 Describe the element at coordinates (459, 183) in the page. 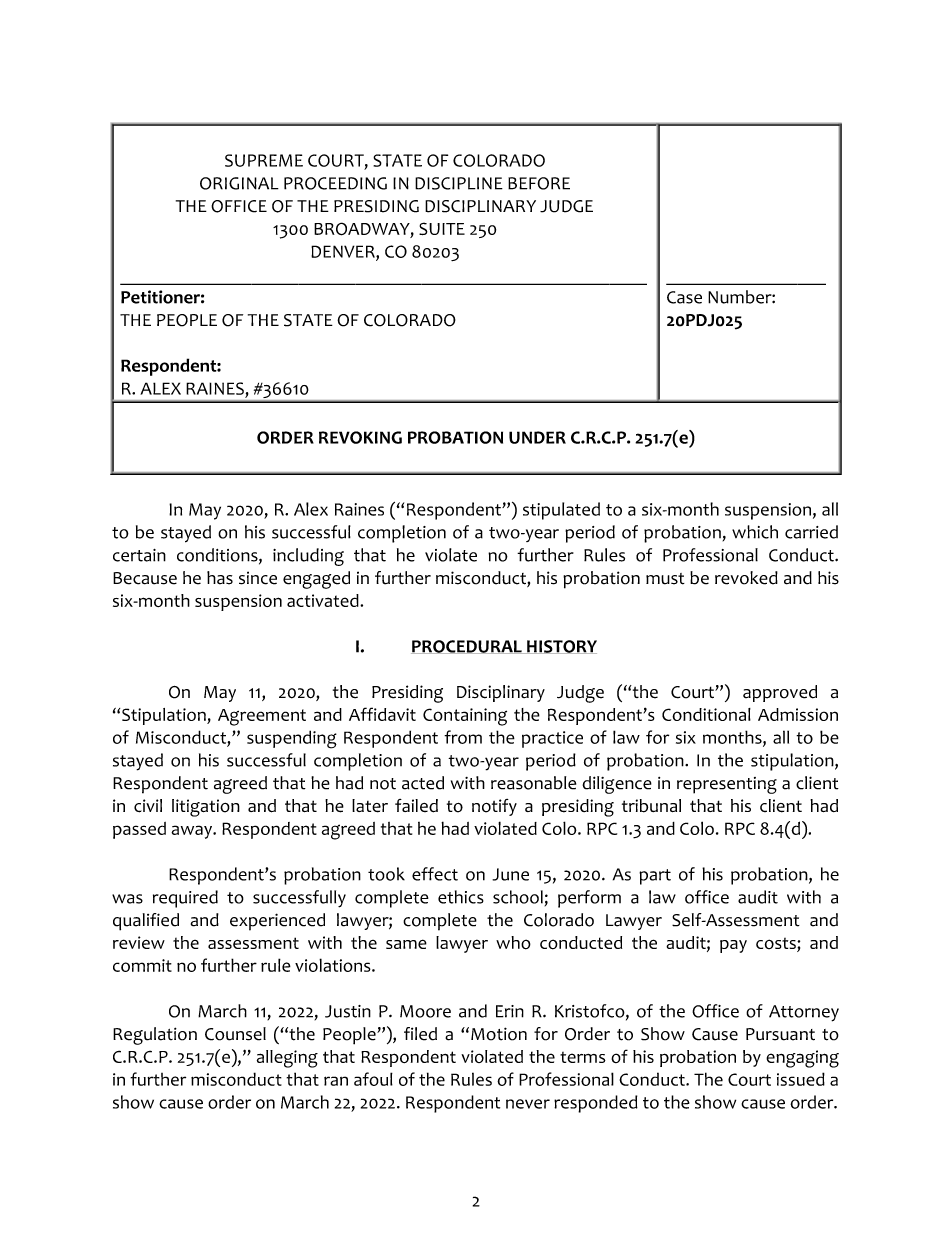

I see `DISCIPLINE` at that location.
